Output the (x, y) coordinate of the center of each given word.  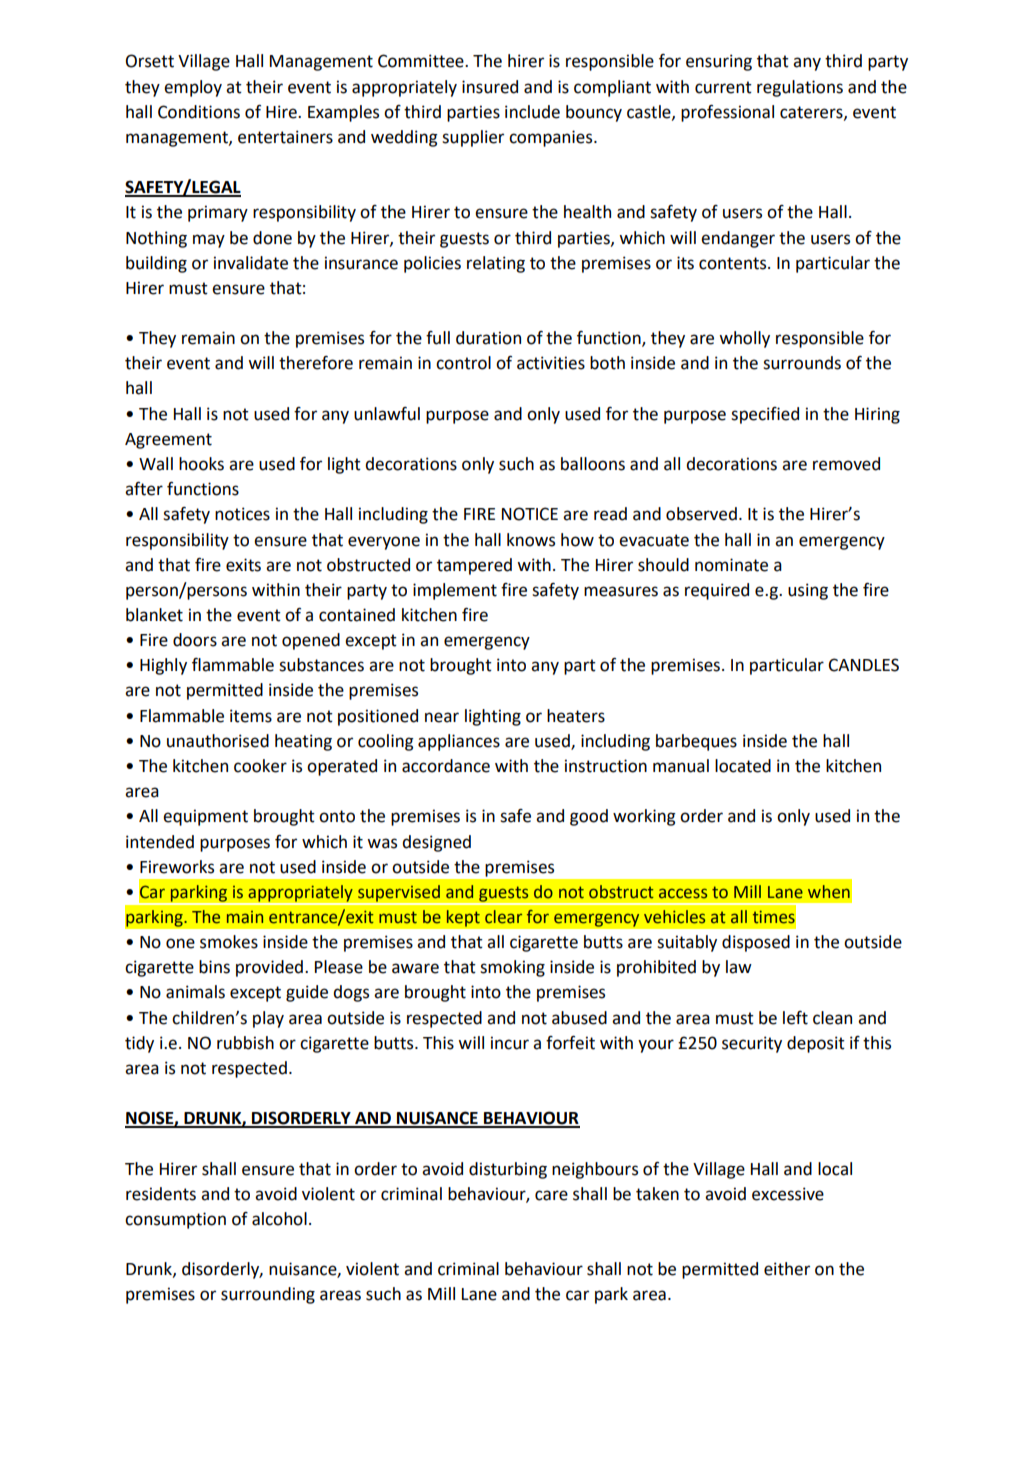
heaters (576, 716)
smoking (512, 968)
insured (490, 87)
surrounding (268, 1295)
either (787, 1269)
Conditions (199, 112)
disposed (756, 943)
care (551, 1195)
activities (551, 363)
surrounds (802, 363)
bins (214, 967)
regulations (800, 88)
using (808, 591)
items (251, 716)
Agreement (168, 441)
